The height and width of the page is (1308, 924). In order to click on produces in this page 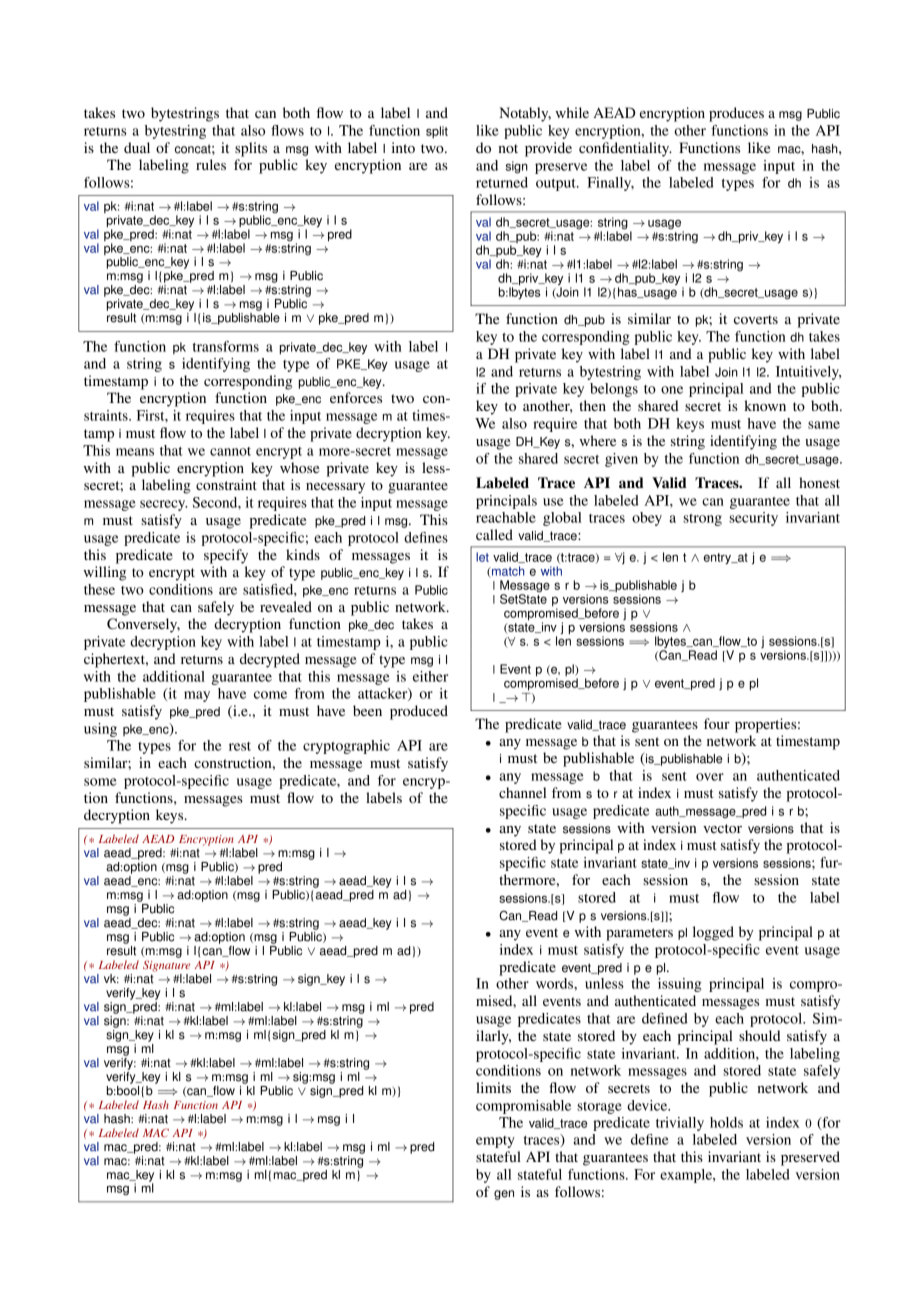, I will do `click(736, 114)`.
